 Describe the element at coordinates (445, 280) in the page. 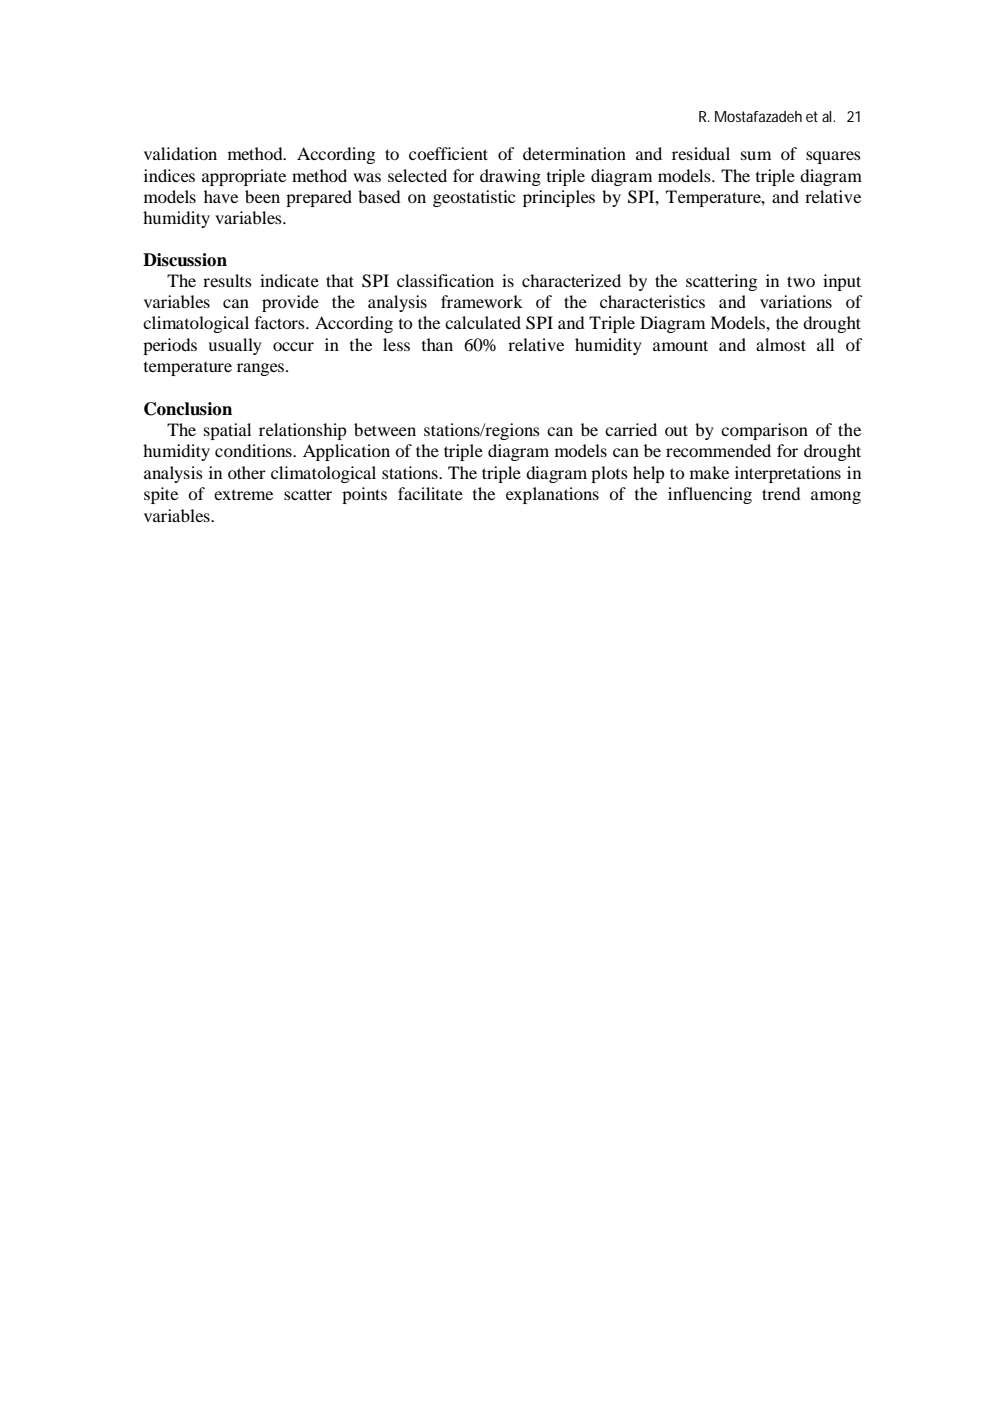

I see `classification` at that location.
